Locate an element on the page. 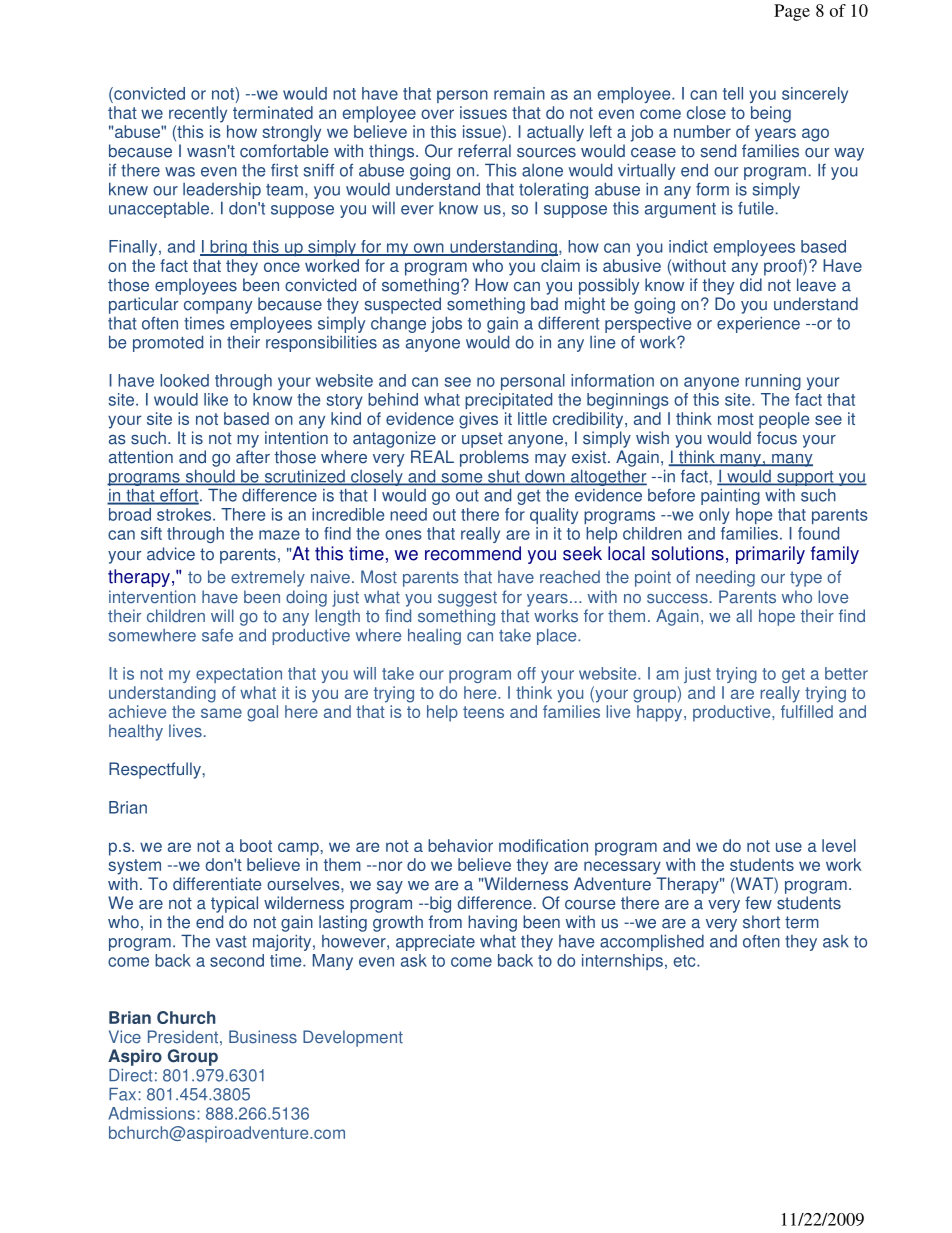  recently is located at coordinates (198, 114).
